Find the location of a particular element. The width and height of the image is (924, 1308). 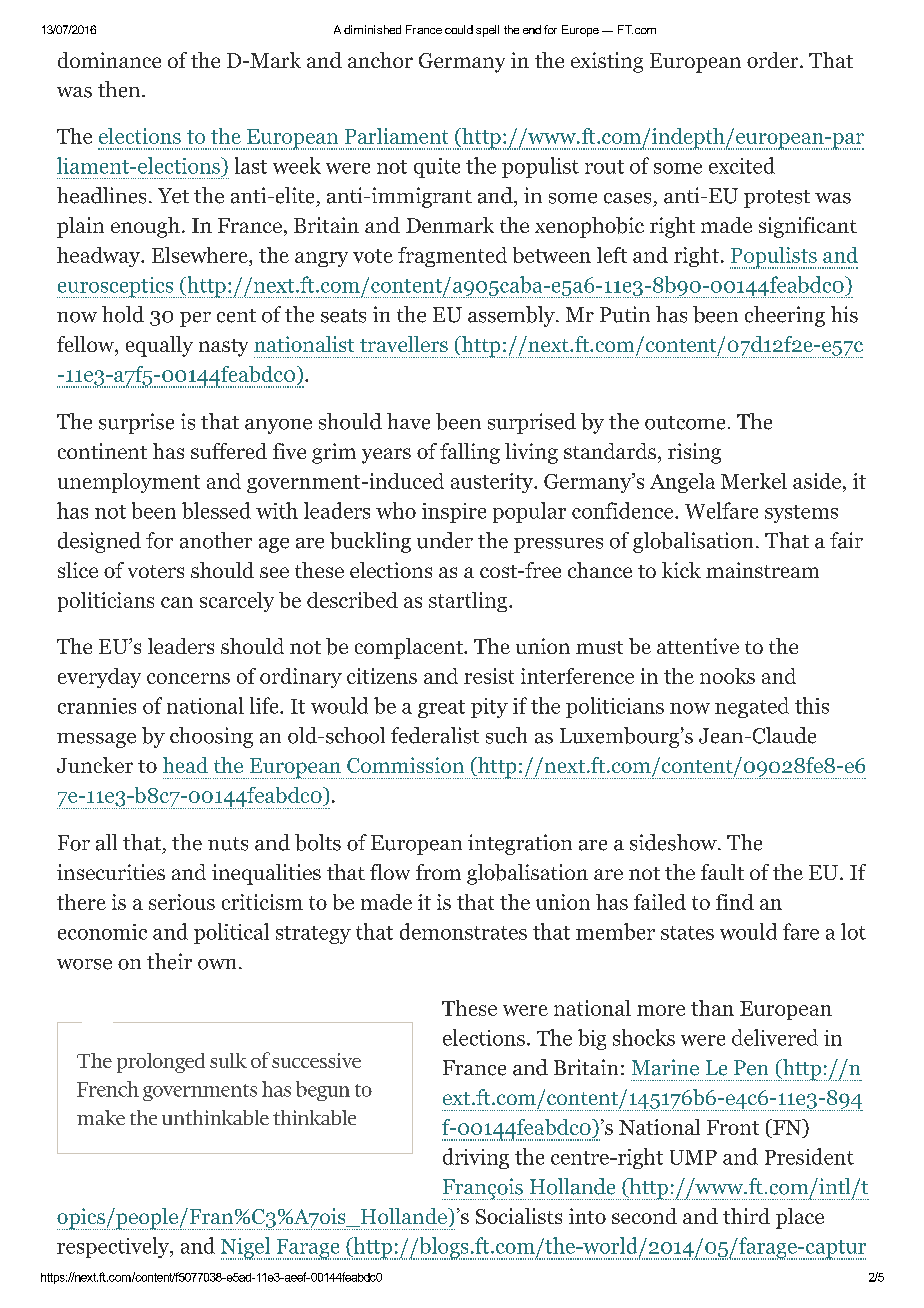

serious is located at coordinates (182, 902).
